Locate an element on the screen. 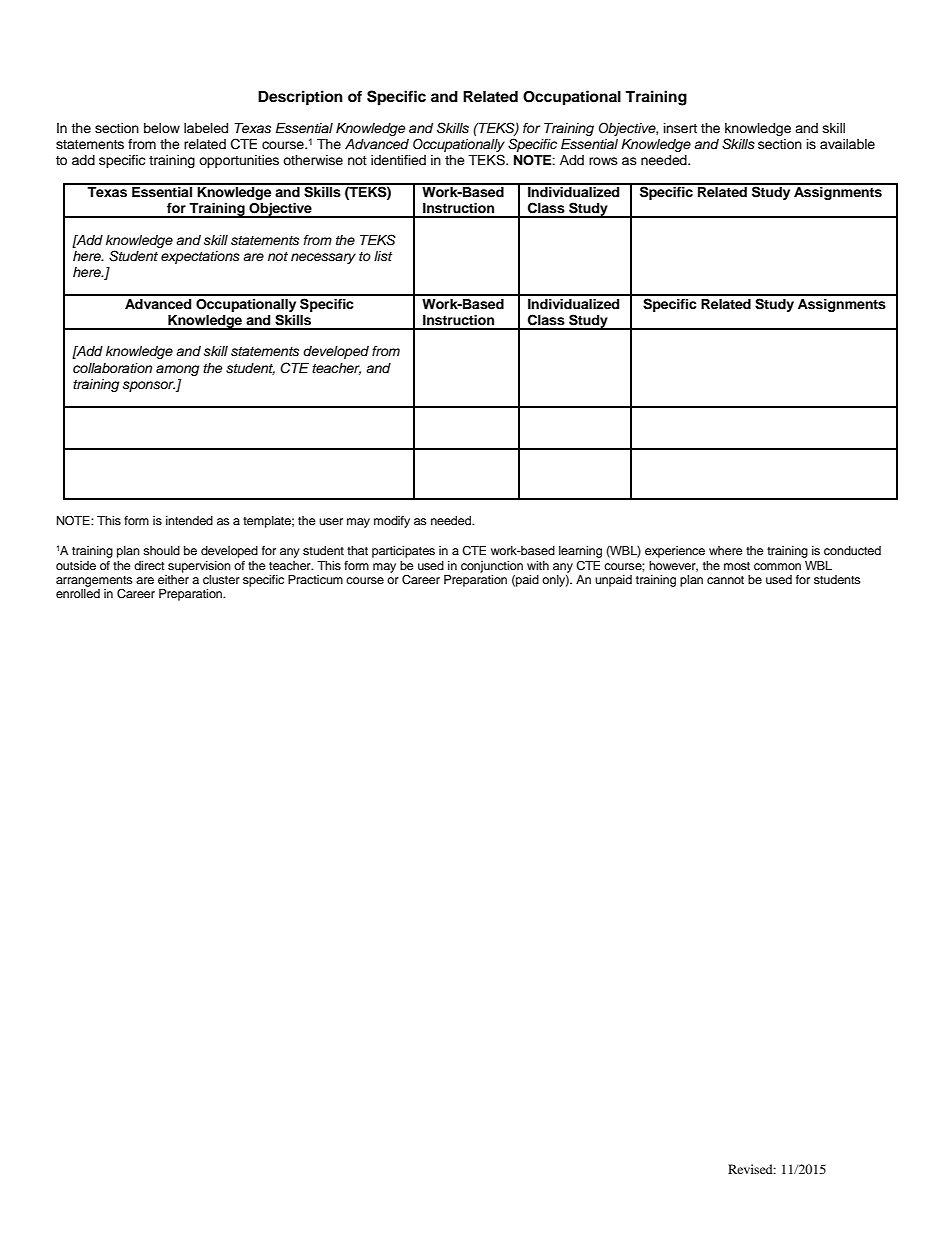  insert is located at coordinates (680, 128).
